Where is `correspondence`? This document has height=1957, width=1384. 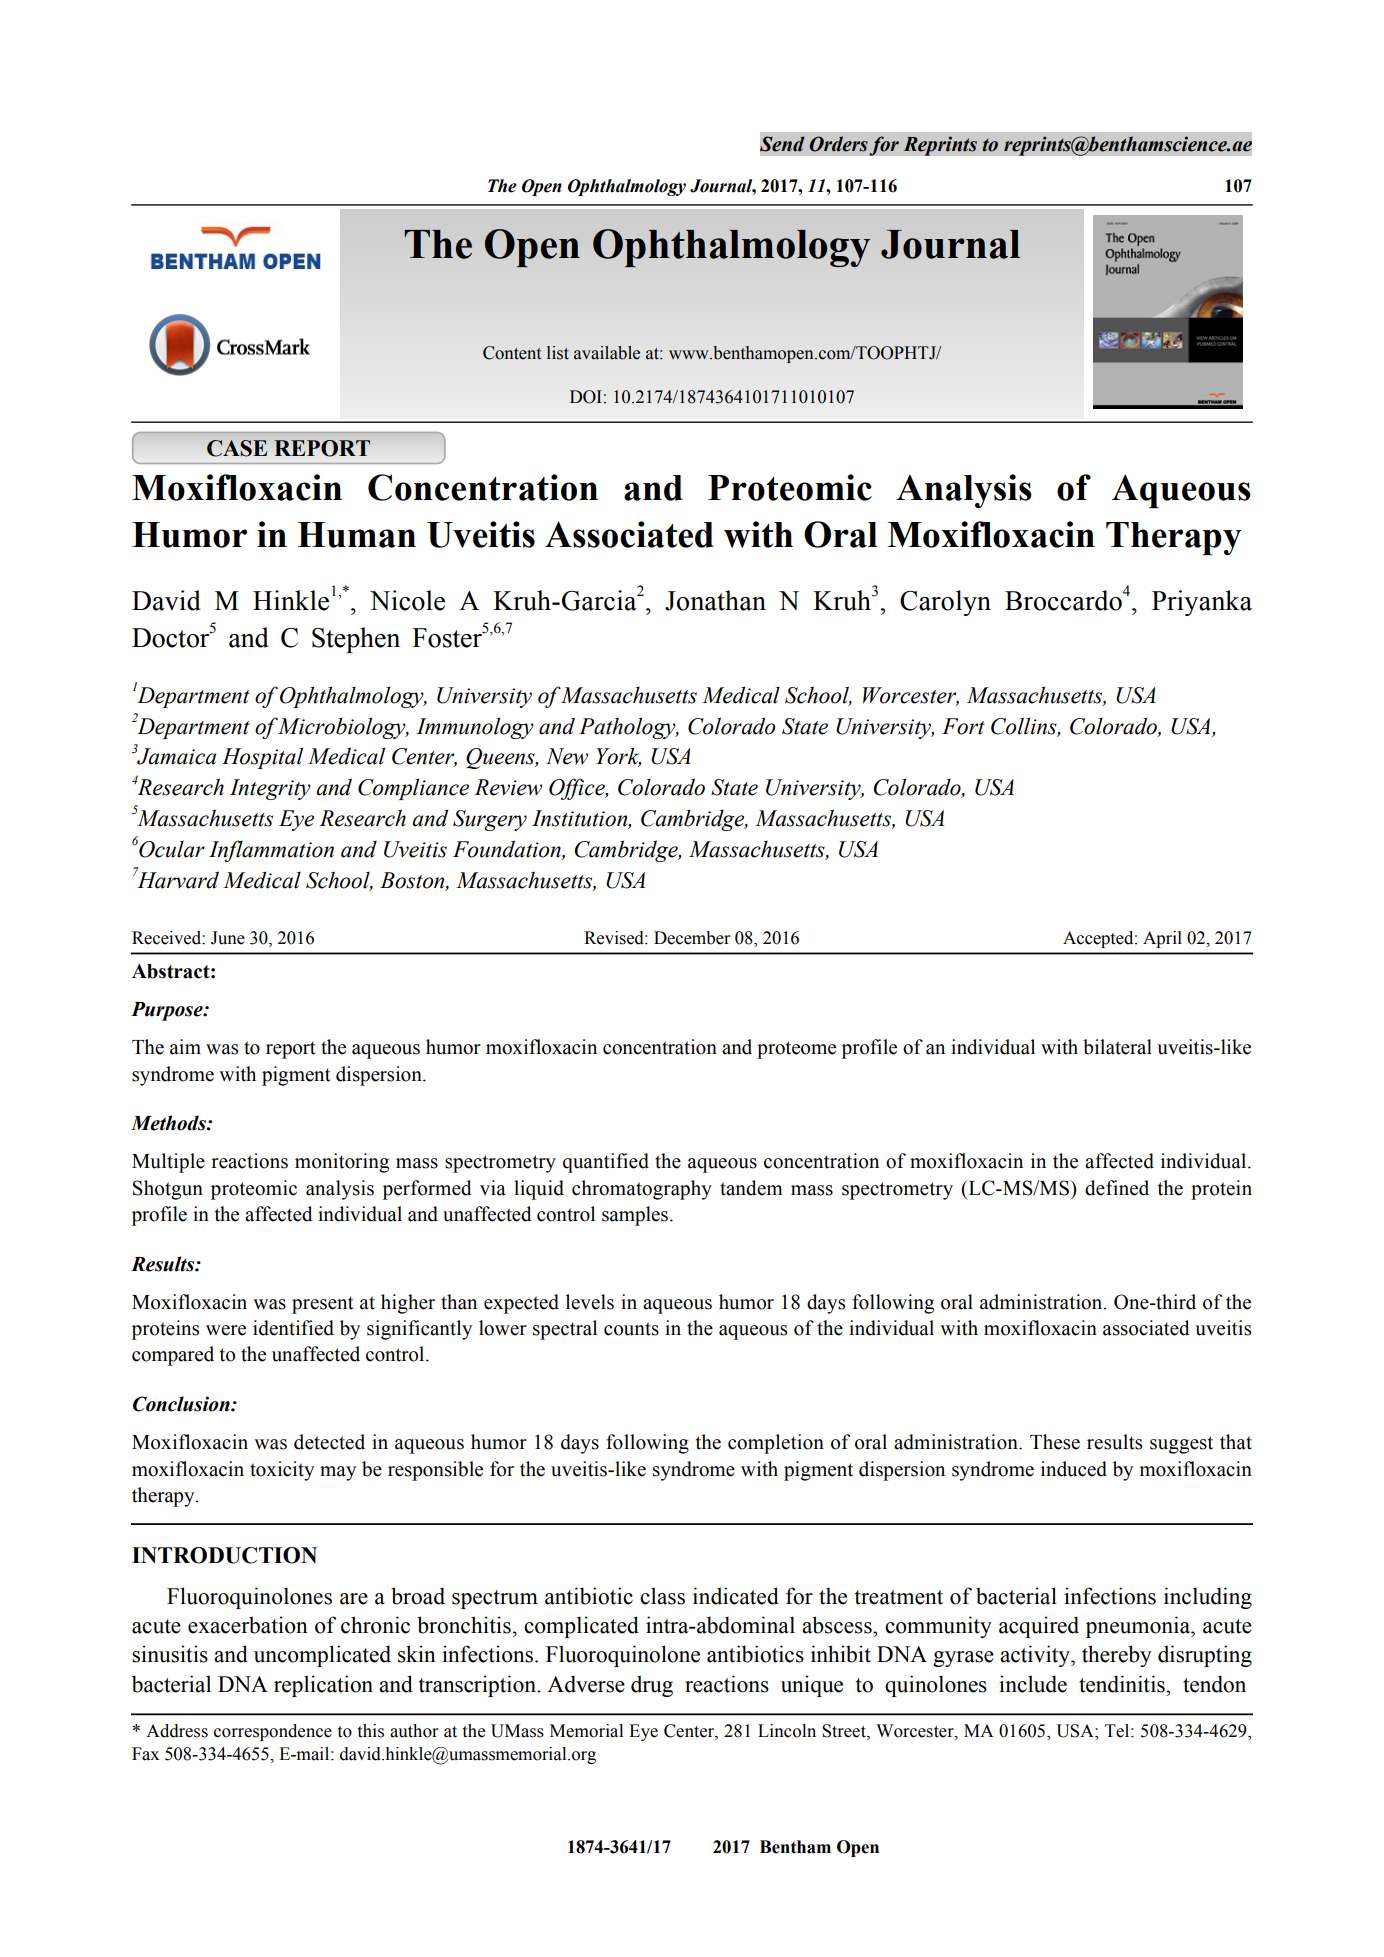 correspondence is located at coordinates (273, 1732).
